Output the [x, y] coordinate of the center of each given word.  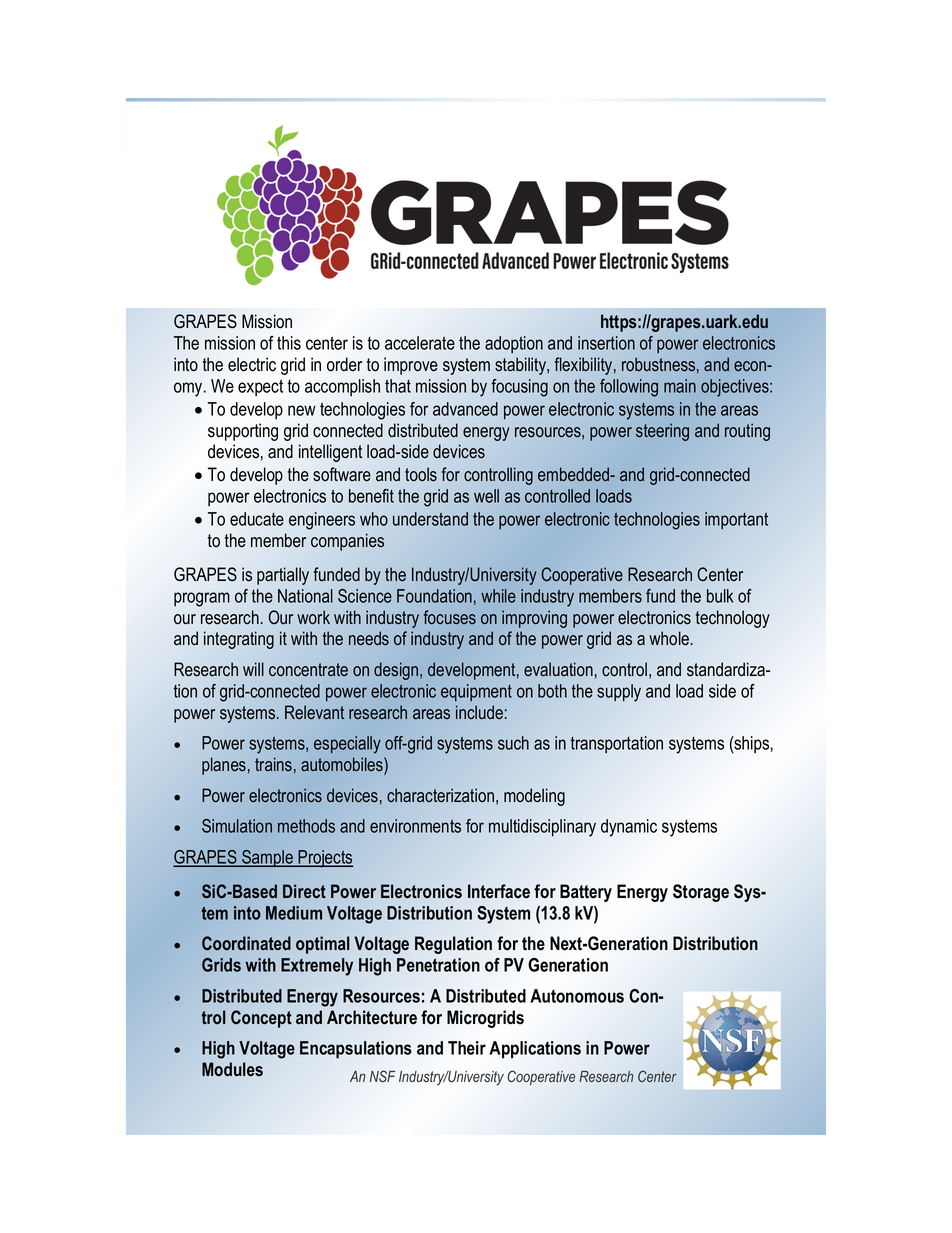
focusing [519, 388]
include [479, 712]
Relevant [314, 712]
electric [252, 364]
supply [619, 693]
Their [467, 1048]
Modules [232, 1069]
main [680, 386]
